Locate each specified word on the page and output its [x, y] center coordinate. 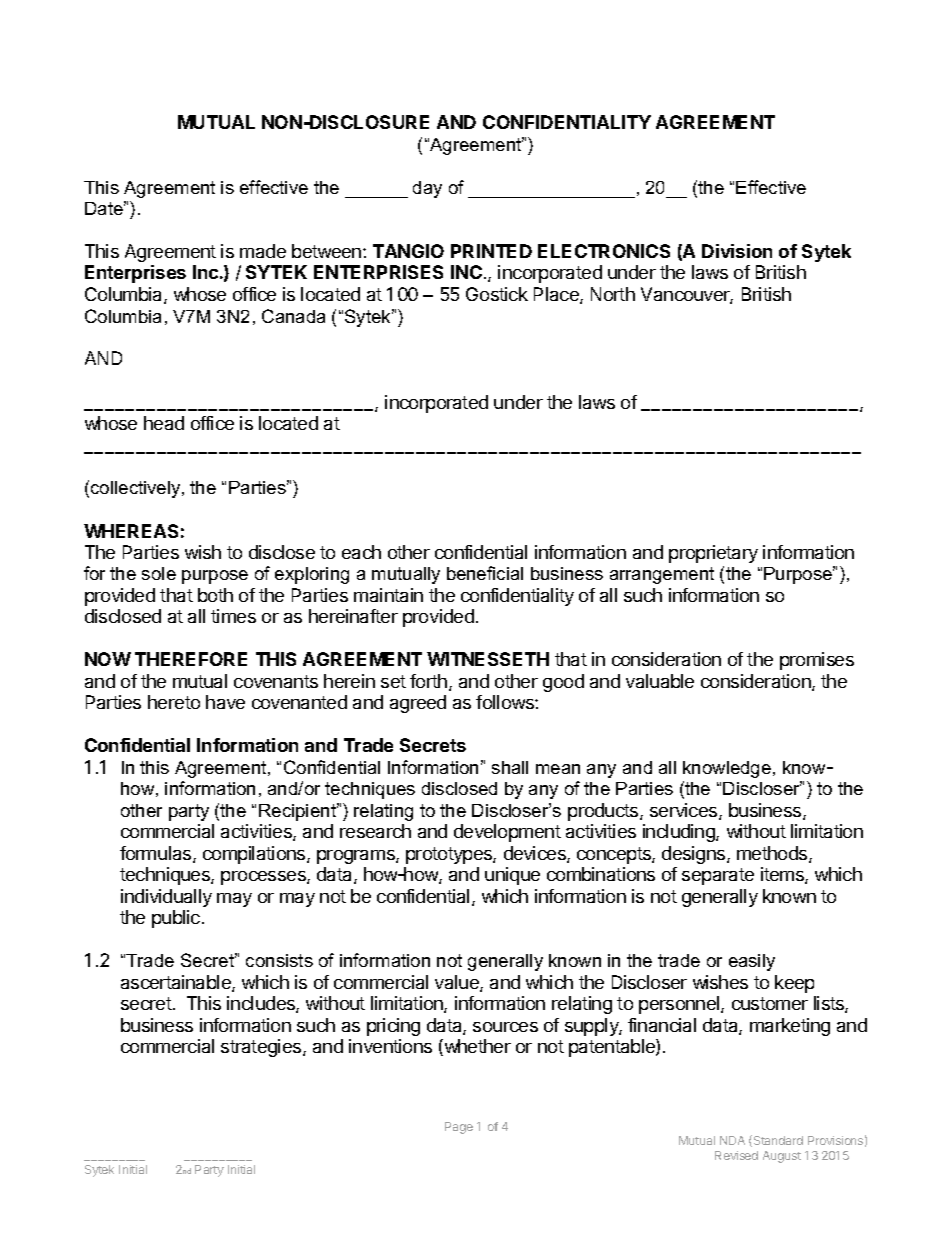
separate [718, 876]
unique [512, 876]
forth [428, 681]
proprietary [713, 554]
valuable [660, 681]
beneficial [485, 573]
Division [737, 251]
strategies [262, 1048]
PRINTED [491, 251]
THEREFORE [191, 659]
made [263, 251]
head [164, 423]
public [176, 919]
